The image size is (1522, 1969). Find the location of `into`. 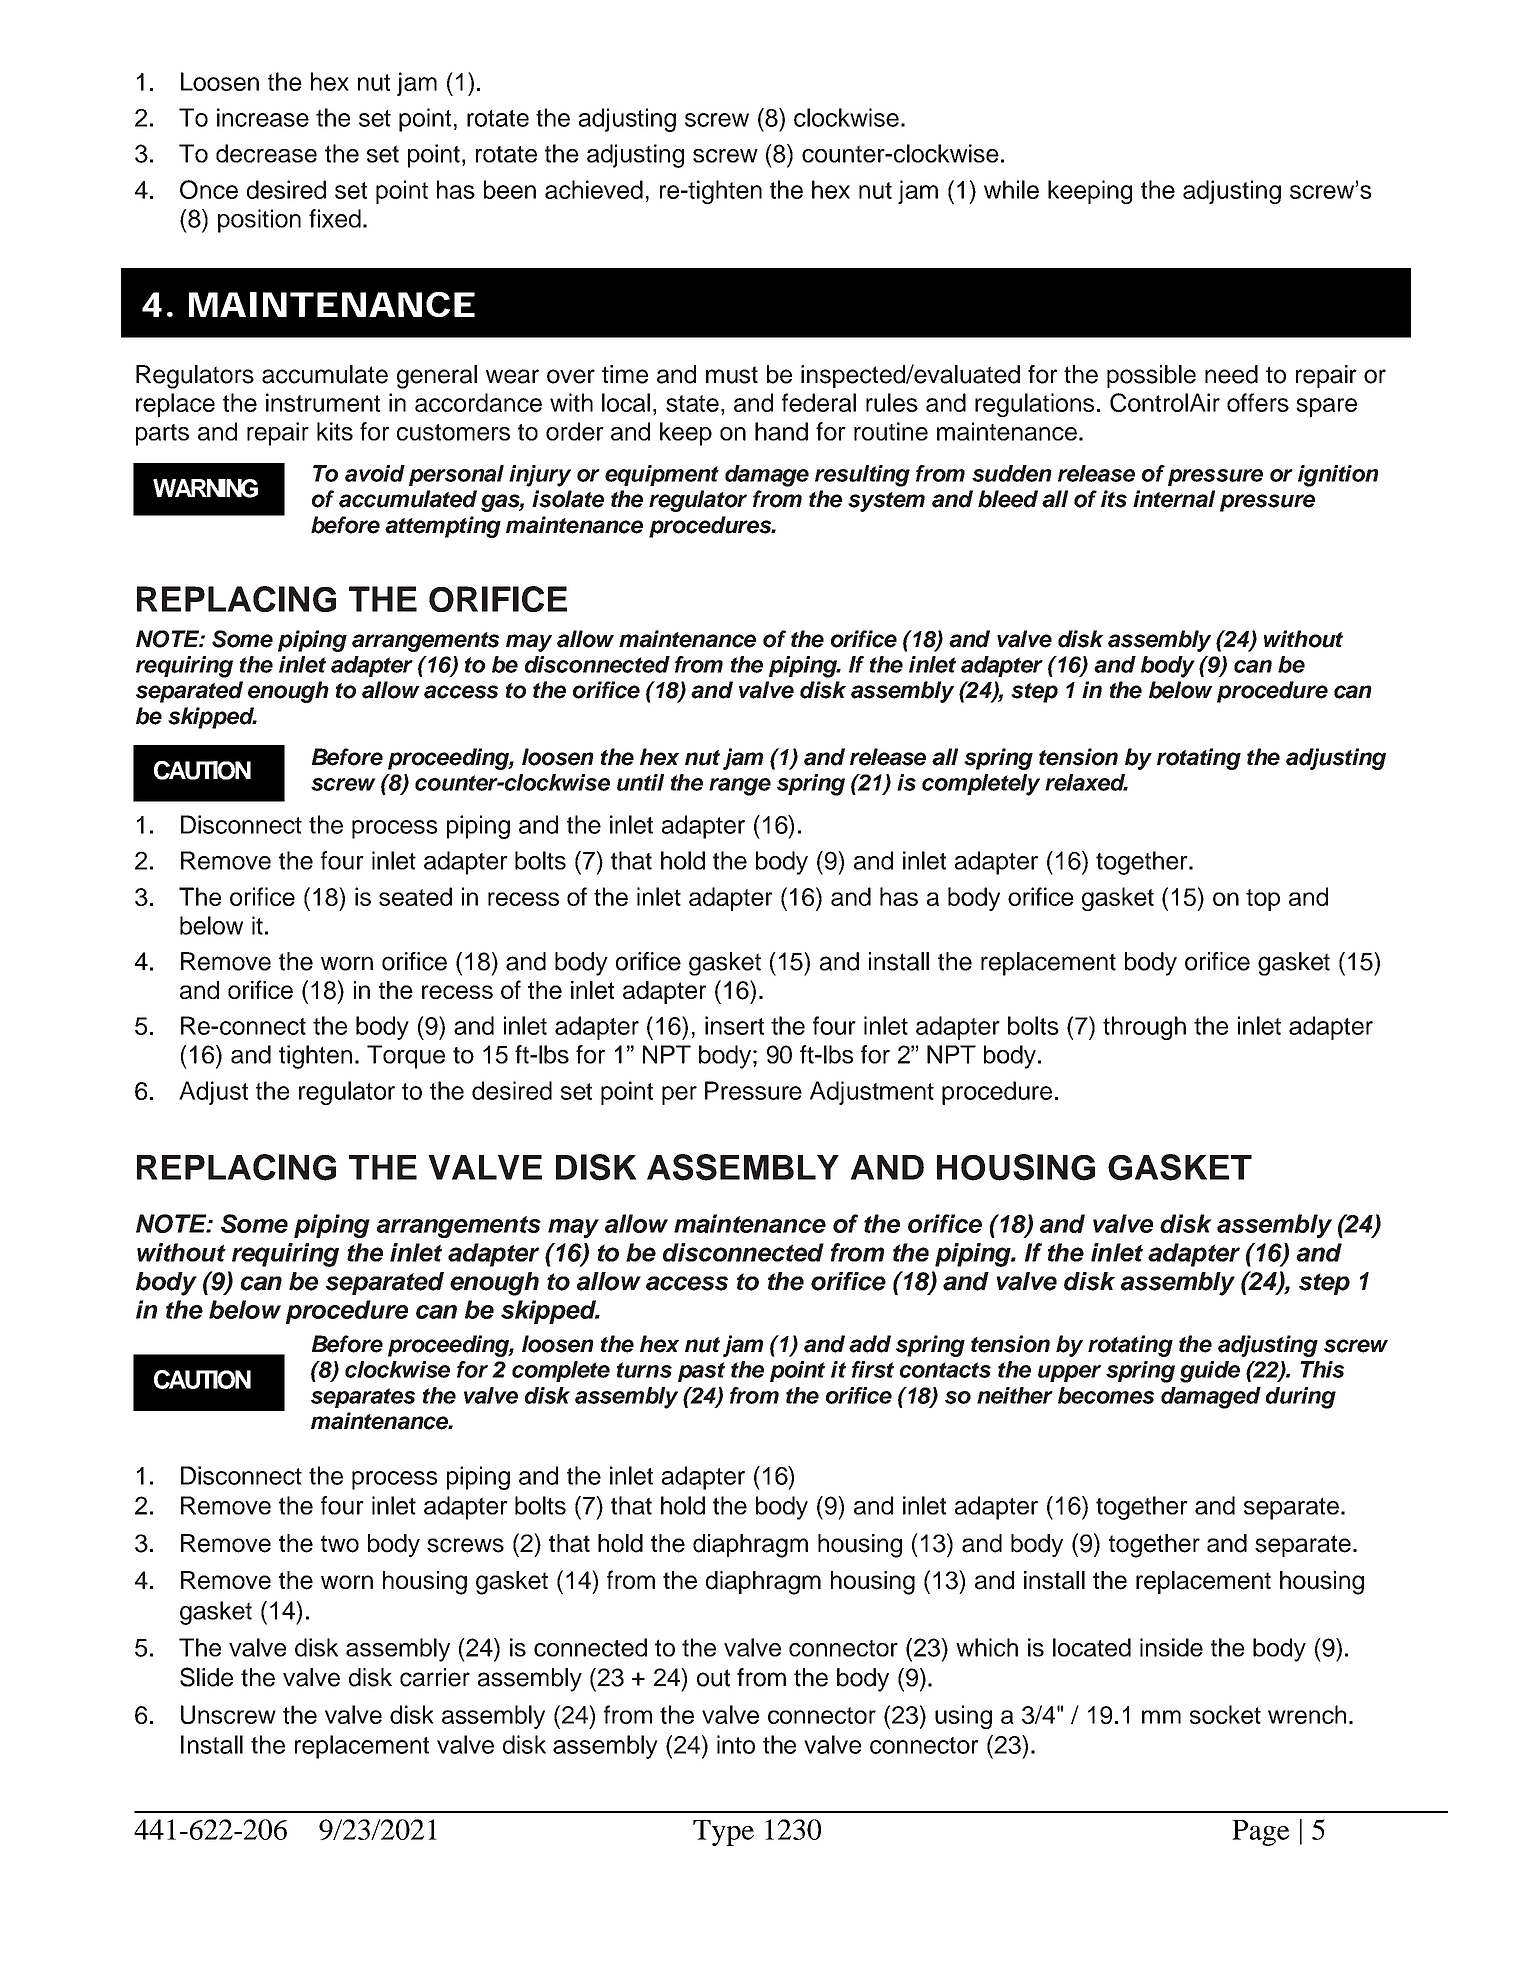

into is located at coordinates (736, 1744).
